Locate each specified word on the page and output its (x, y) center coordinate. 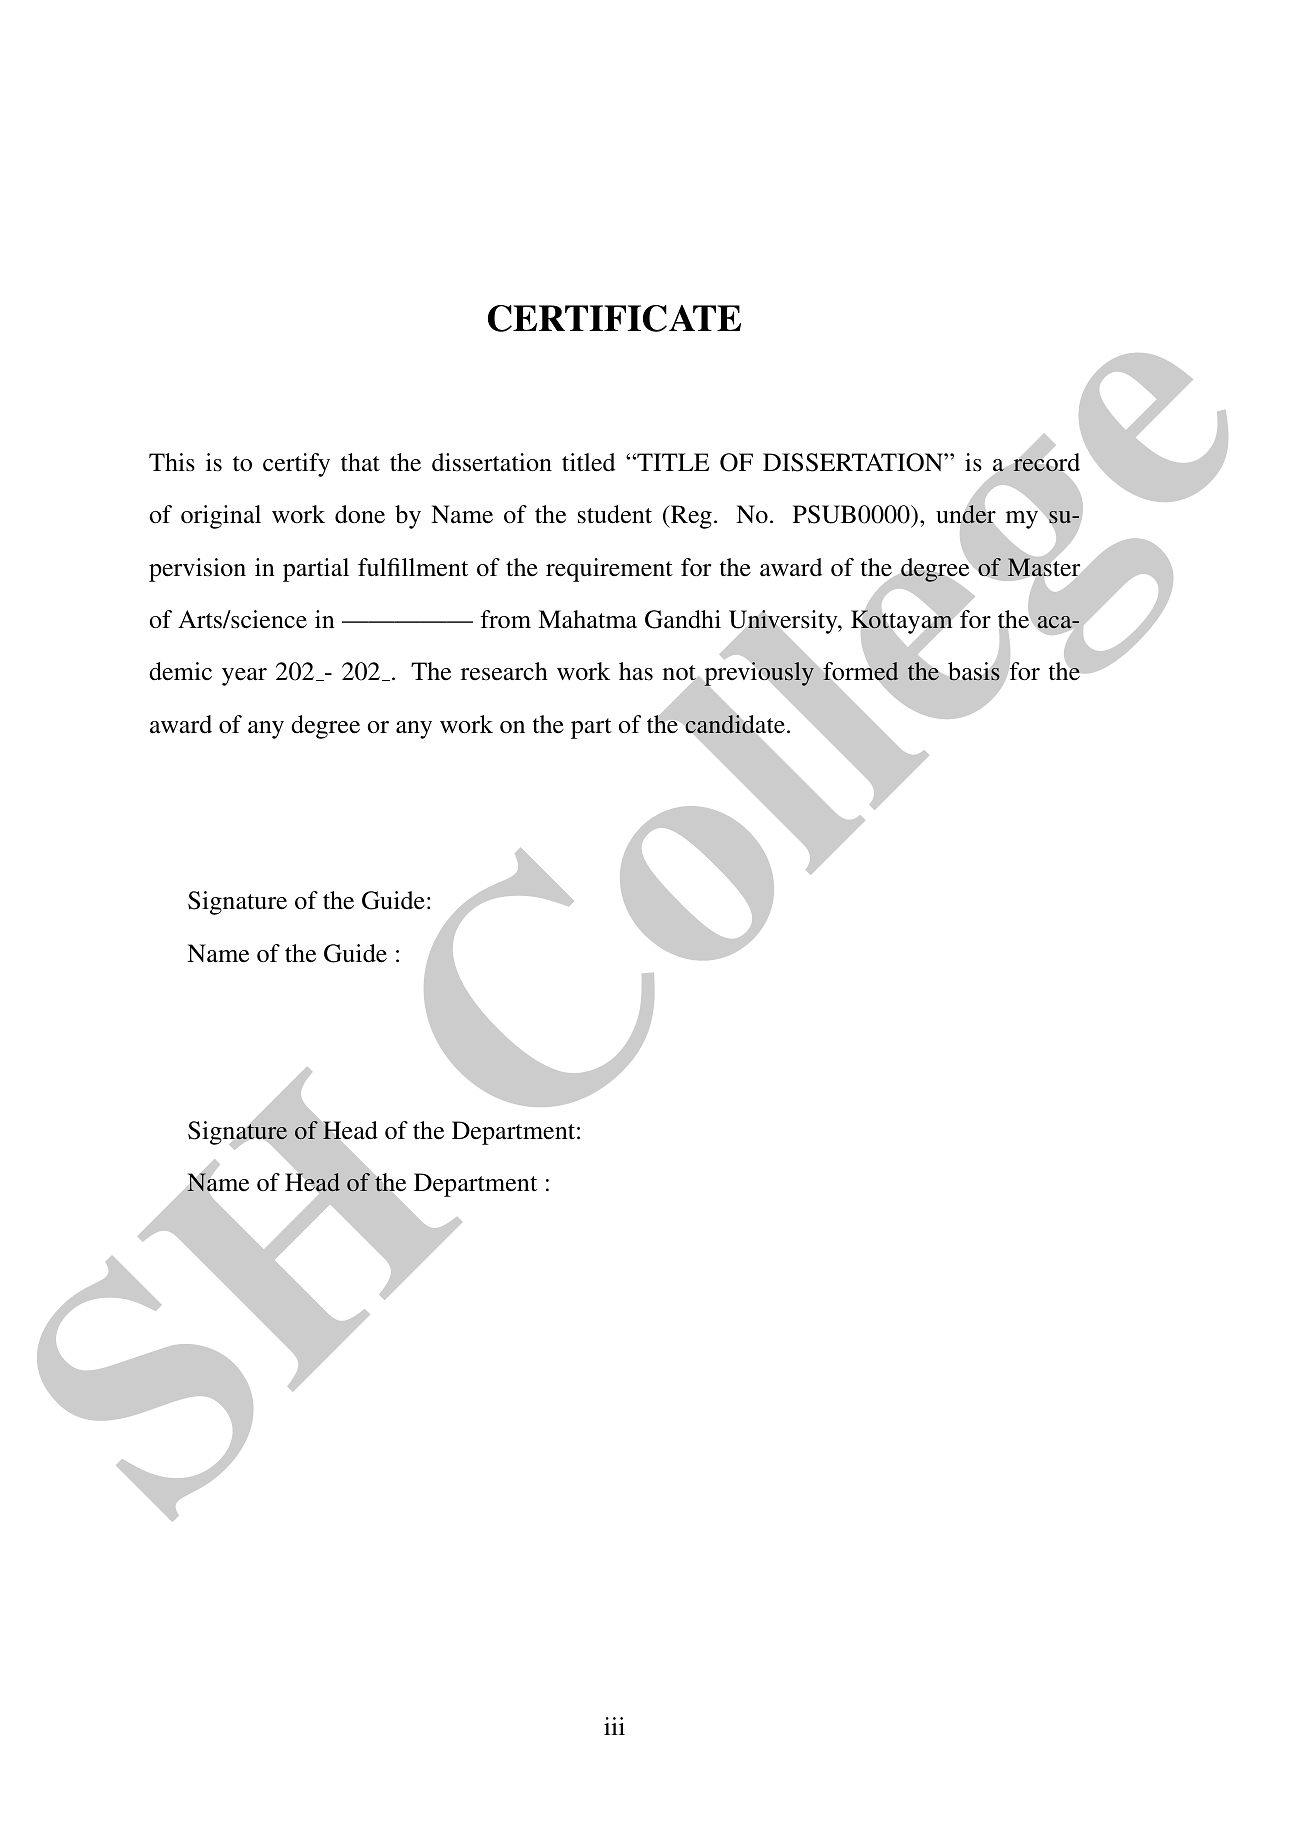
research (504, 671)
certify (296, 465)
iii (614, 1726)
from (506, 619)
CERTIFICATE (614, 318)
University (784, 623)
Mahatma (587, 619)
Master (1043, 567)
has (636, 671)
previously (759, 674)
